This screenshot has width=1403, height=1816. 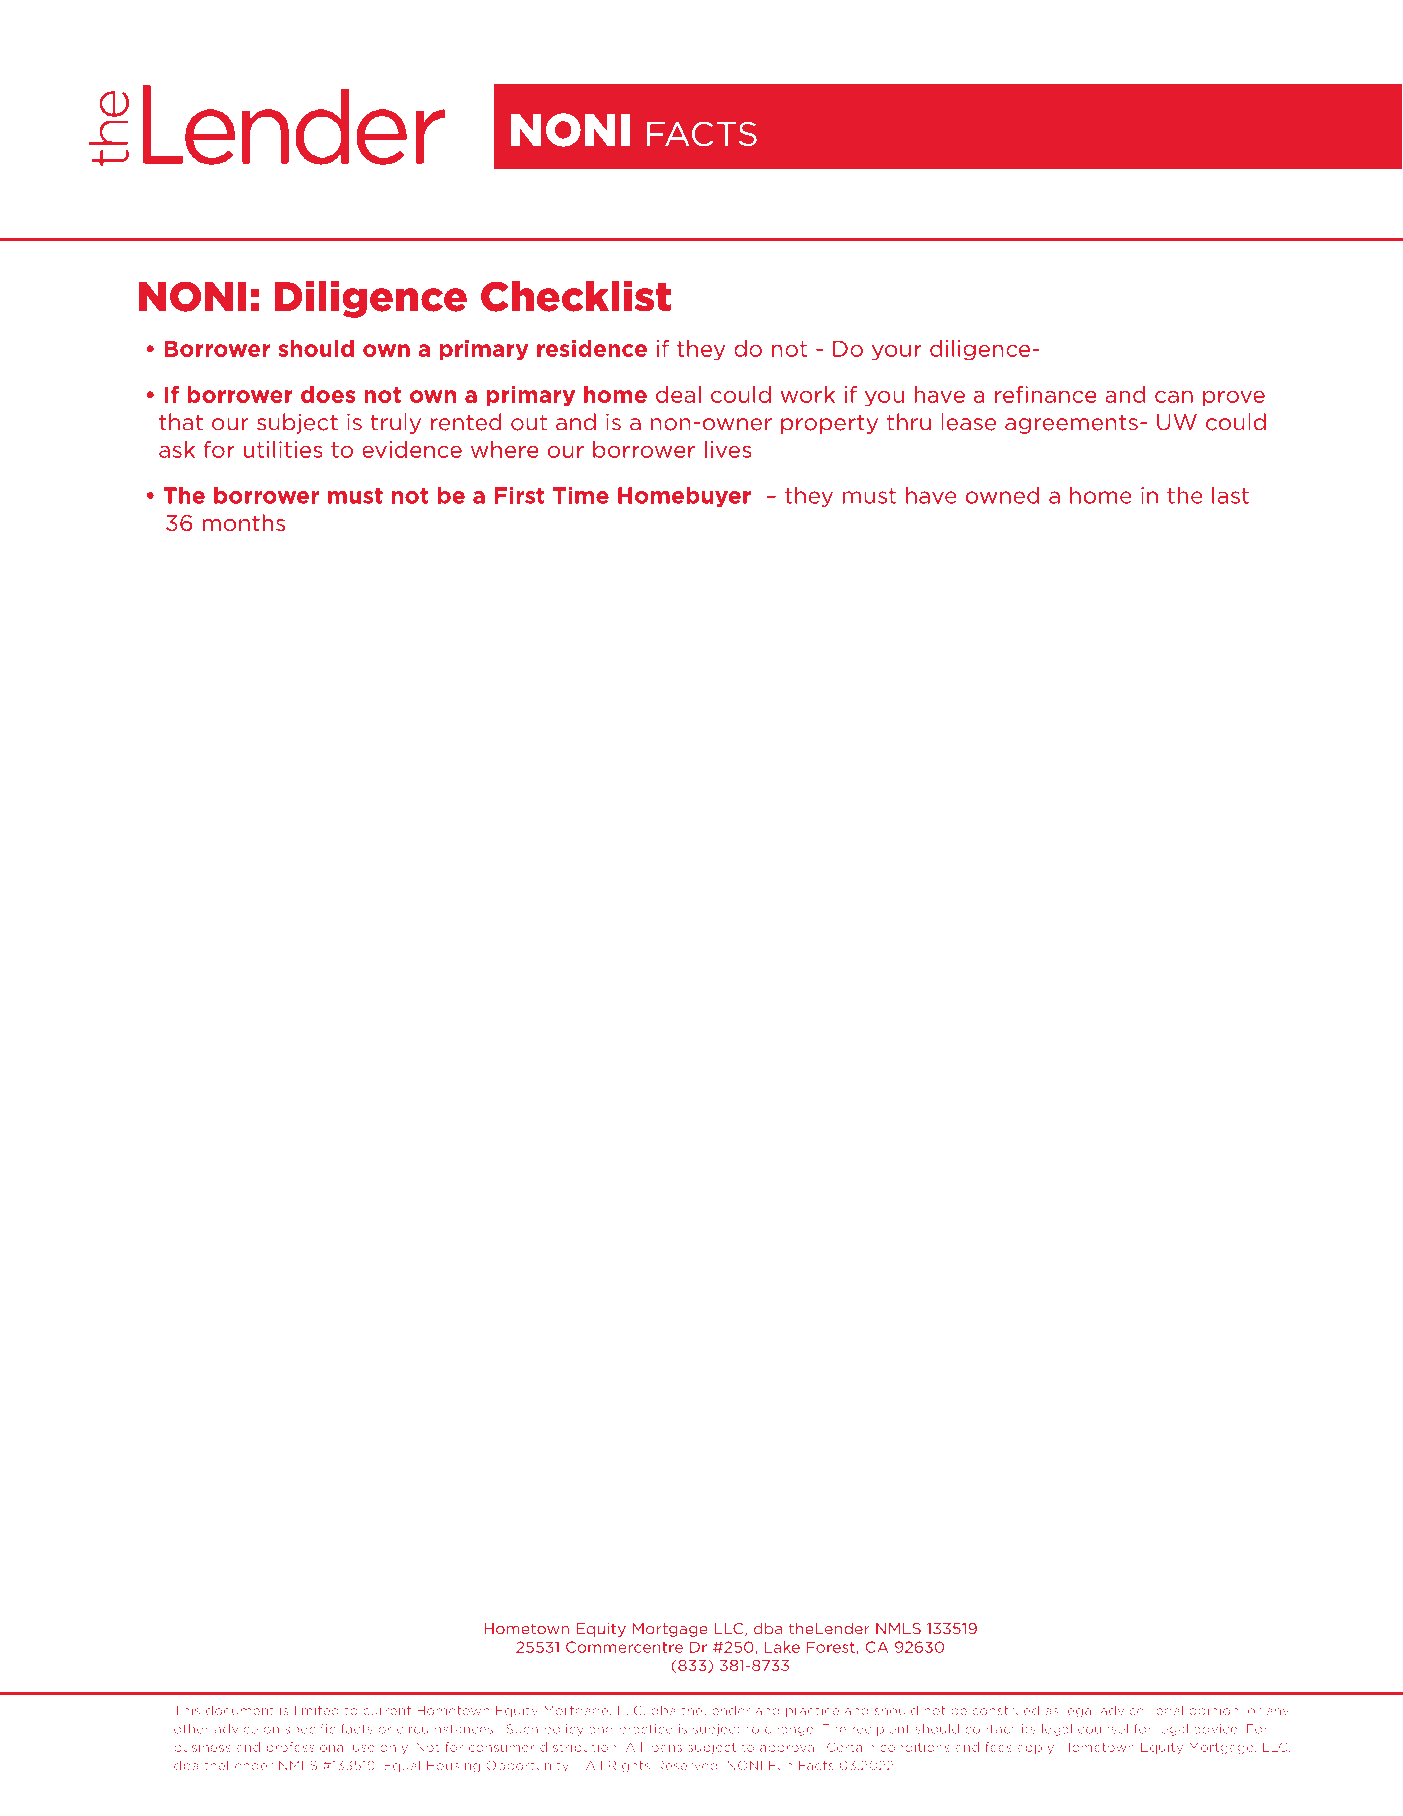 I want to click on counsel, so click(x=1103, y=1729).
